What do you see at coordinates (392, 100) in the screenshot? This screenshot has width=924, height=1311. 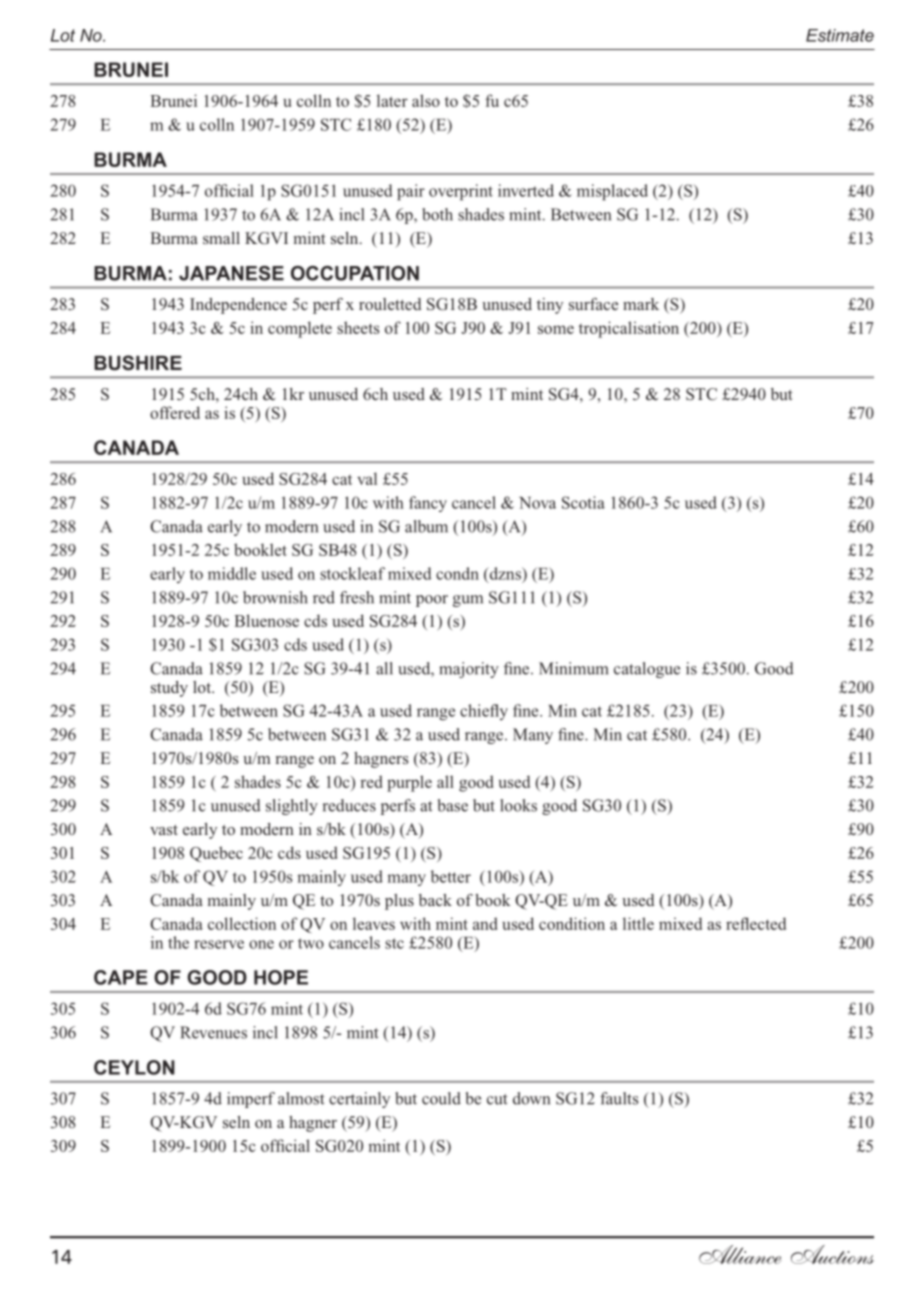 I see `later` at bounding box center [392, 100].
